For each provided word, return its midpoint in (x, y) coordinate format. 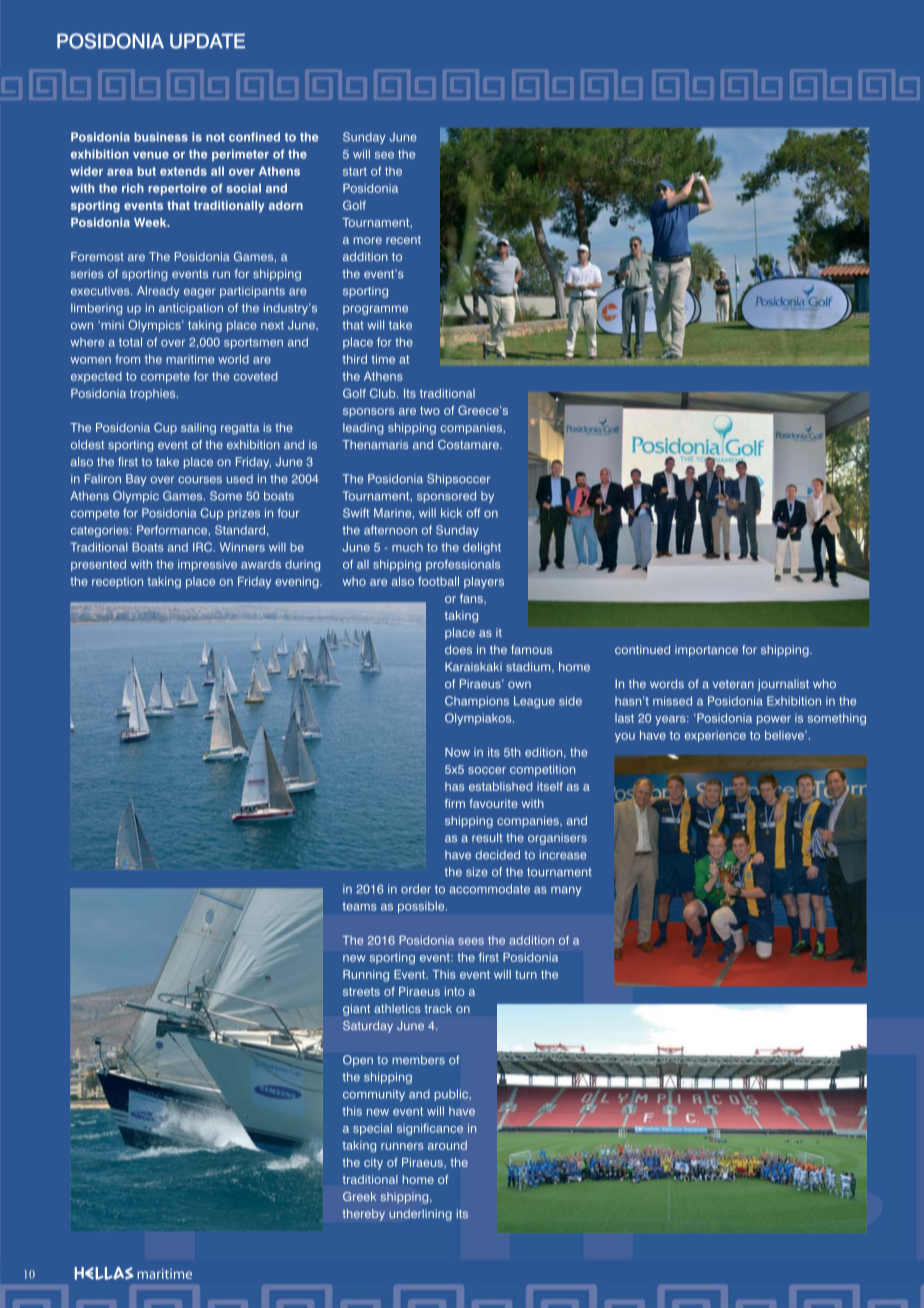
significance (430, 1129)
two (430, 410)
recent (403, 240)
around (447, 1145)
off (473, 513)
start (355, 171)
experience (715, 736)
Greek (359, 1196)
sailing (198, 429)
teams (359, 906)
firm (455, 803)
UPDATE (207, 41)
